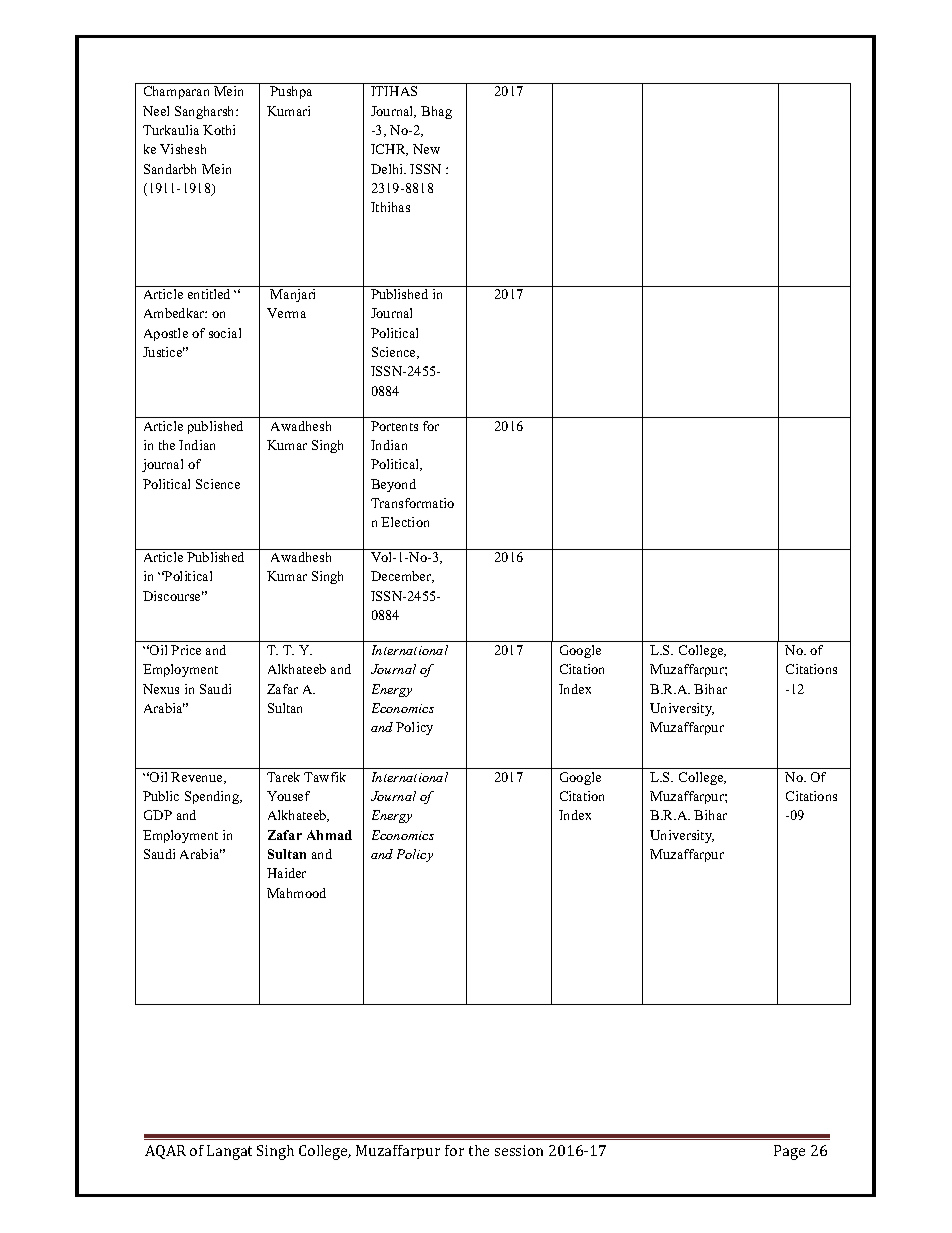 Image resolution: width=952 pixels, height=1233 pixels. What do you see at coordinates (296, 893) in the screenshot?
I see `Mahmood` at bounding box center [296, 893].
